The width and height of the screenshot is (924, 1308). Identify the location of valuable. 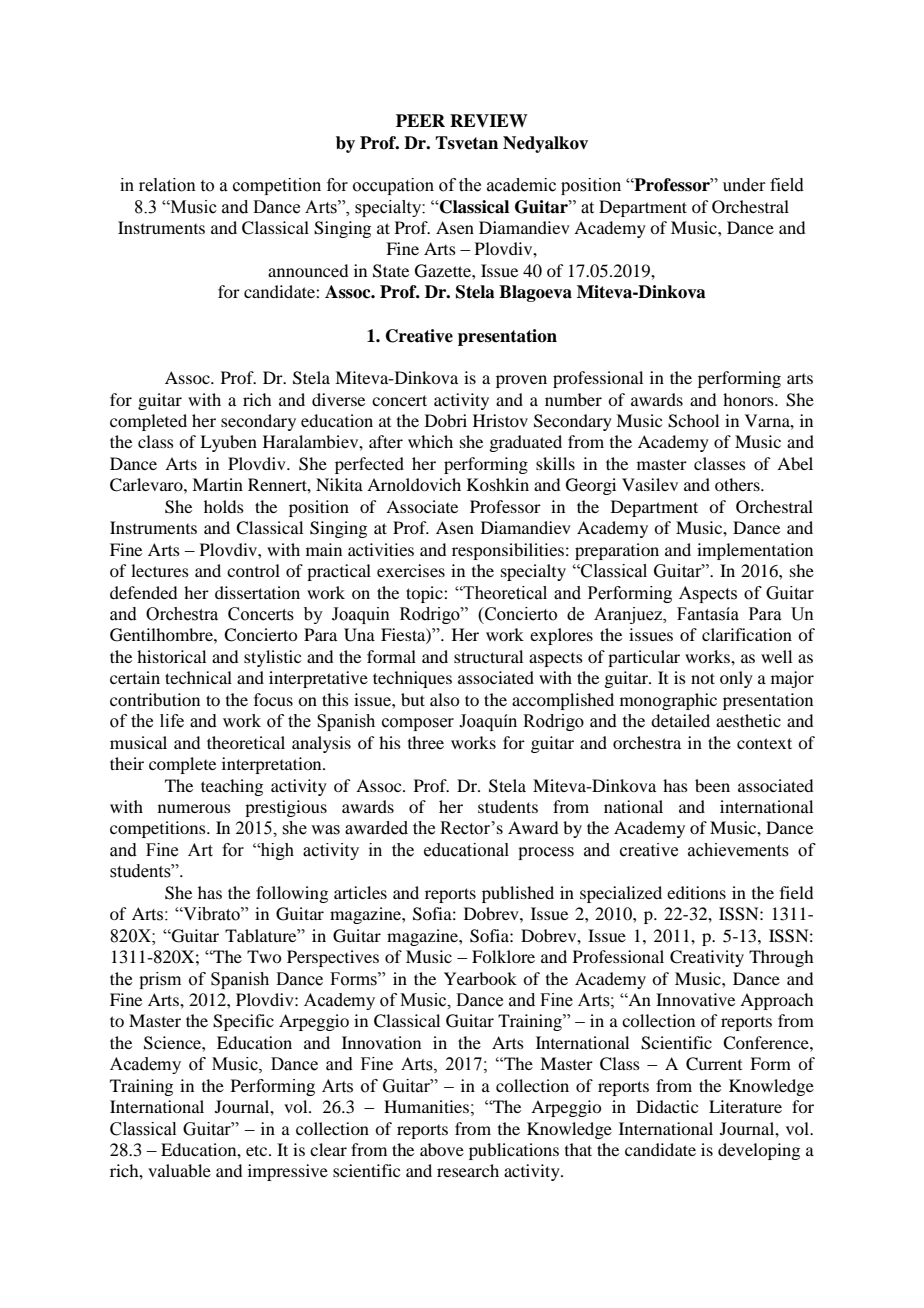
(179, 1170).
